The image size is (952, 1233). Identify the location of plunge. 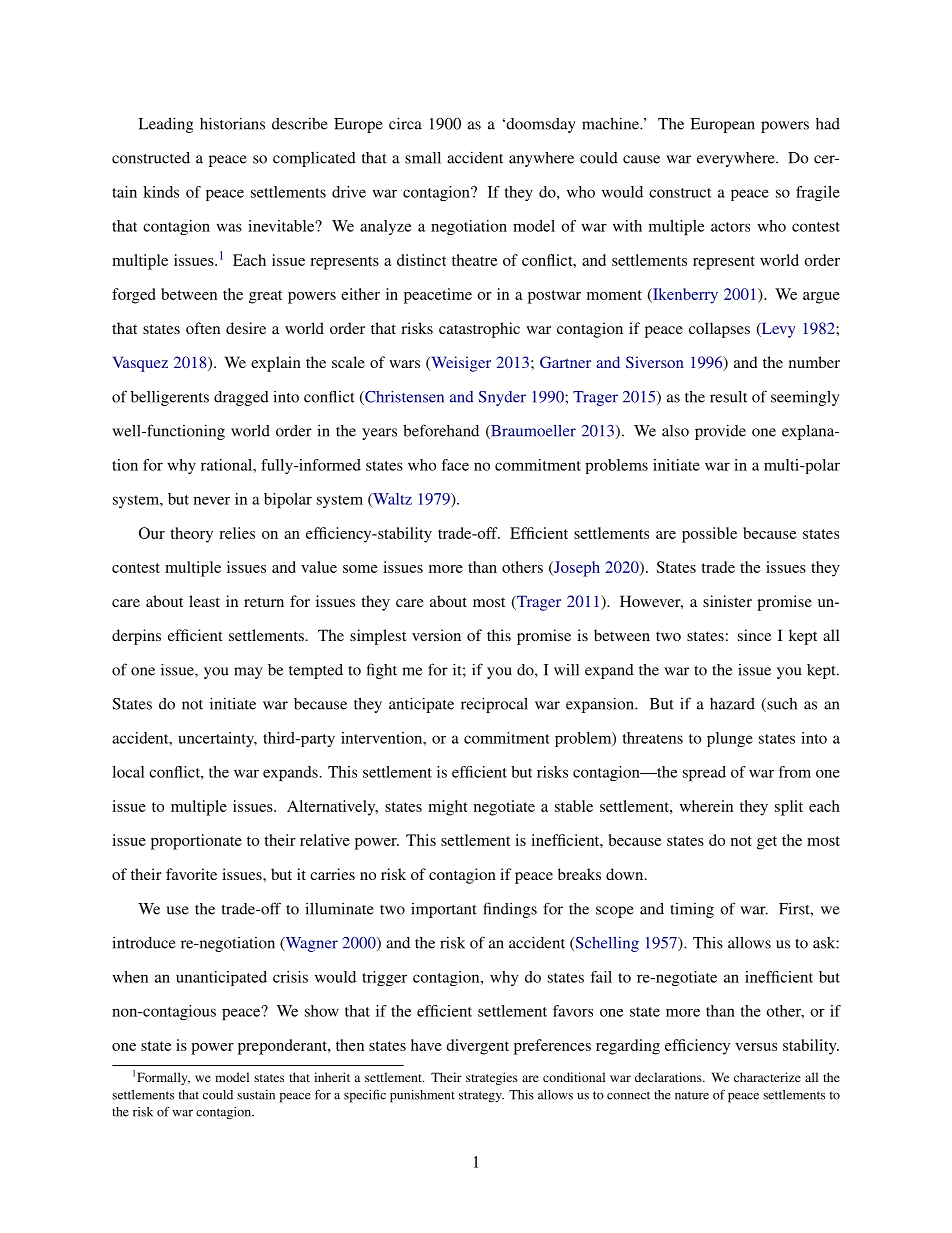
(730, 739).
